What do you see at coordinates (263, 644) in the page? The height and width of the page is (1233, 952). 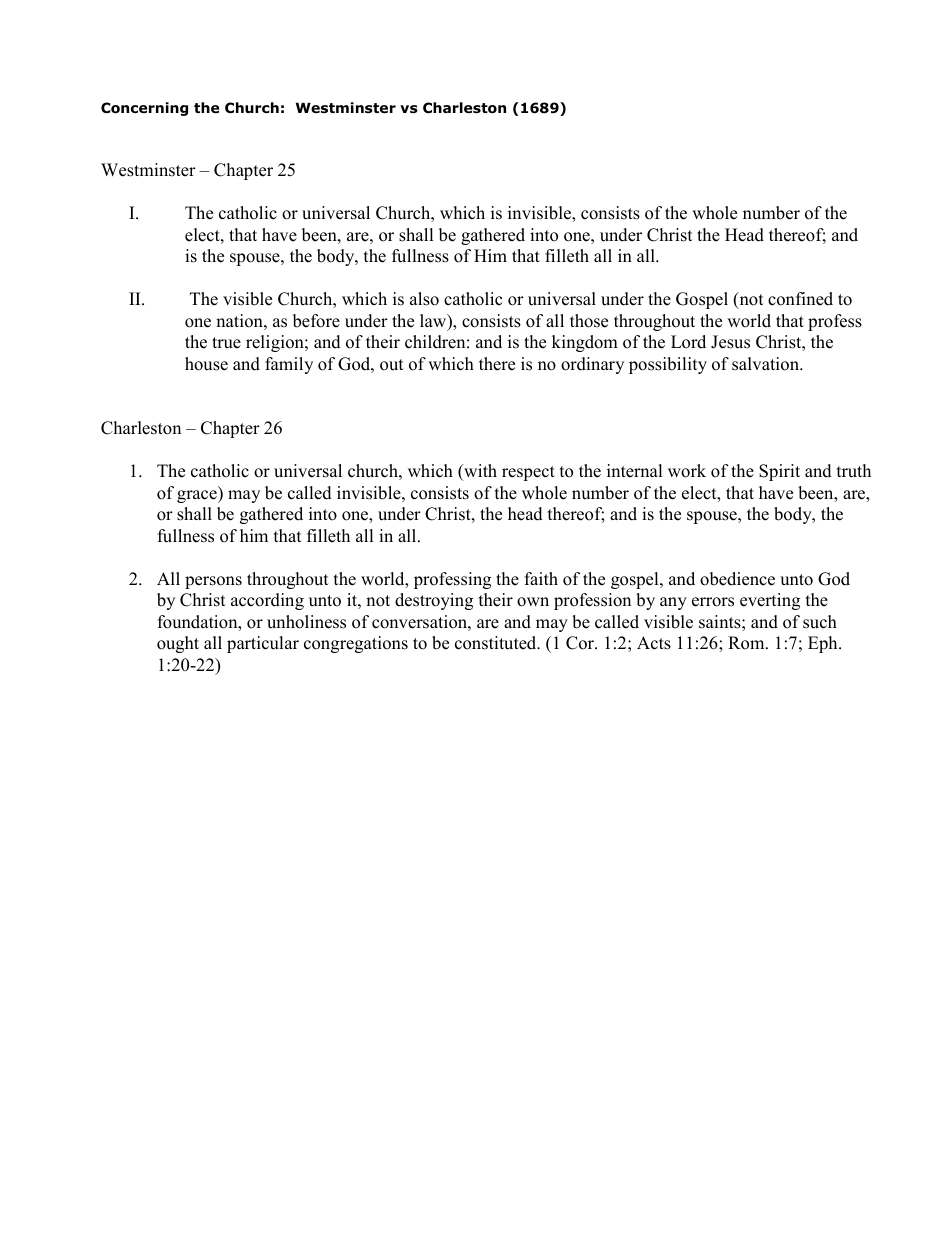 I see `particular` at bounding box center [263, 644].
